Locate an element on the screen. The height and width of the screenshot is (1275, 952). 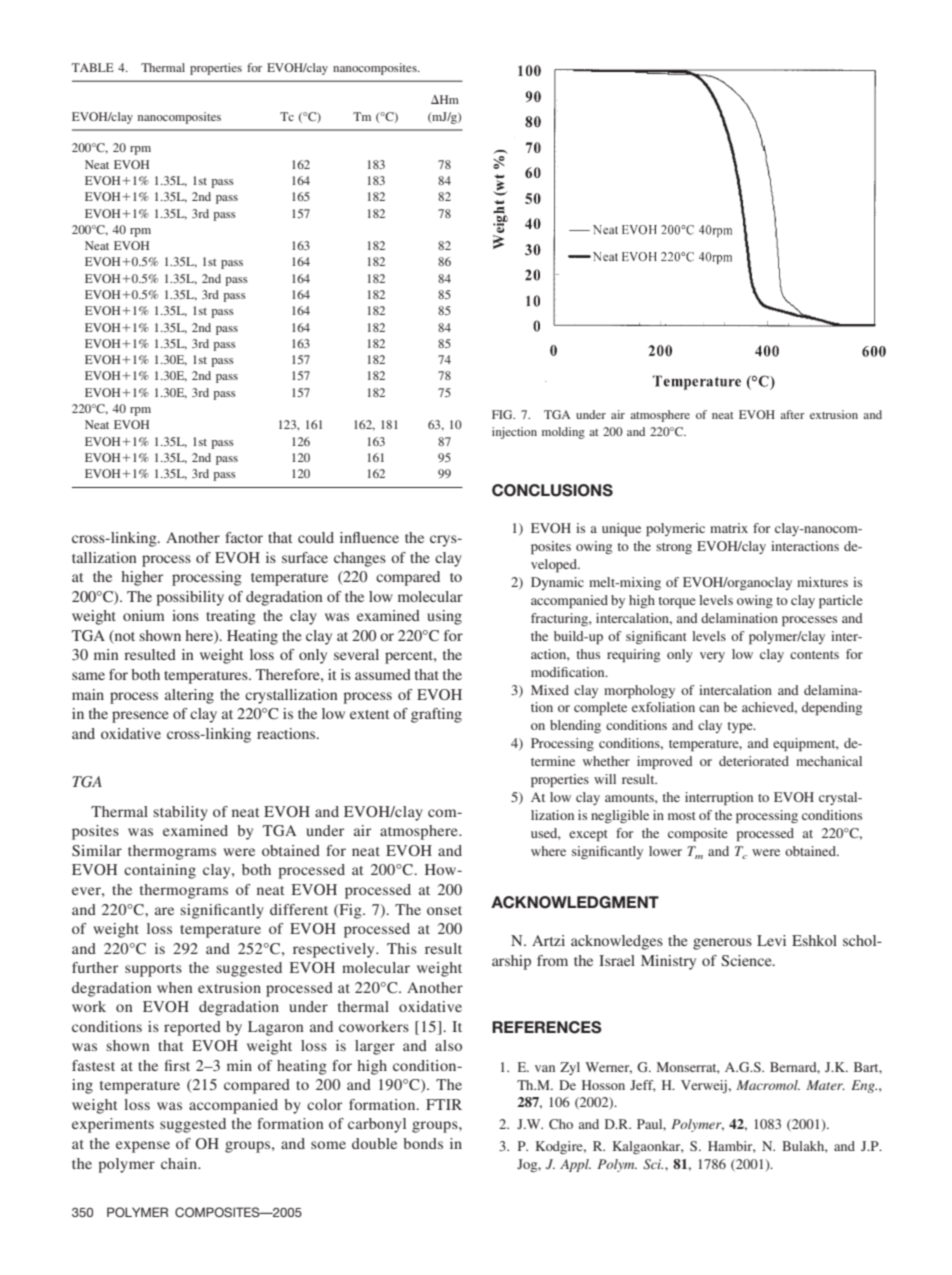
after is located at coordinates (792, 414).
